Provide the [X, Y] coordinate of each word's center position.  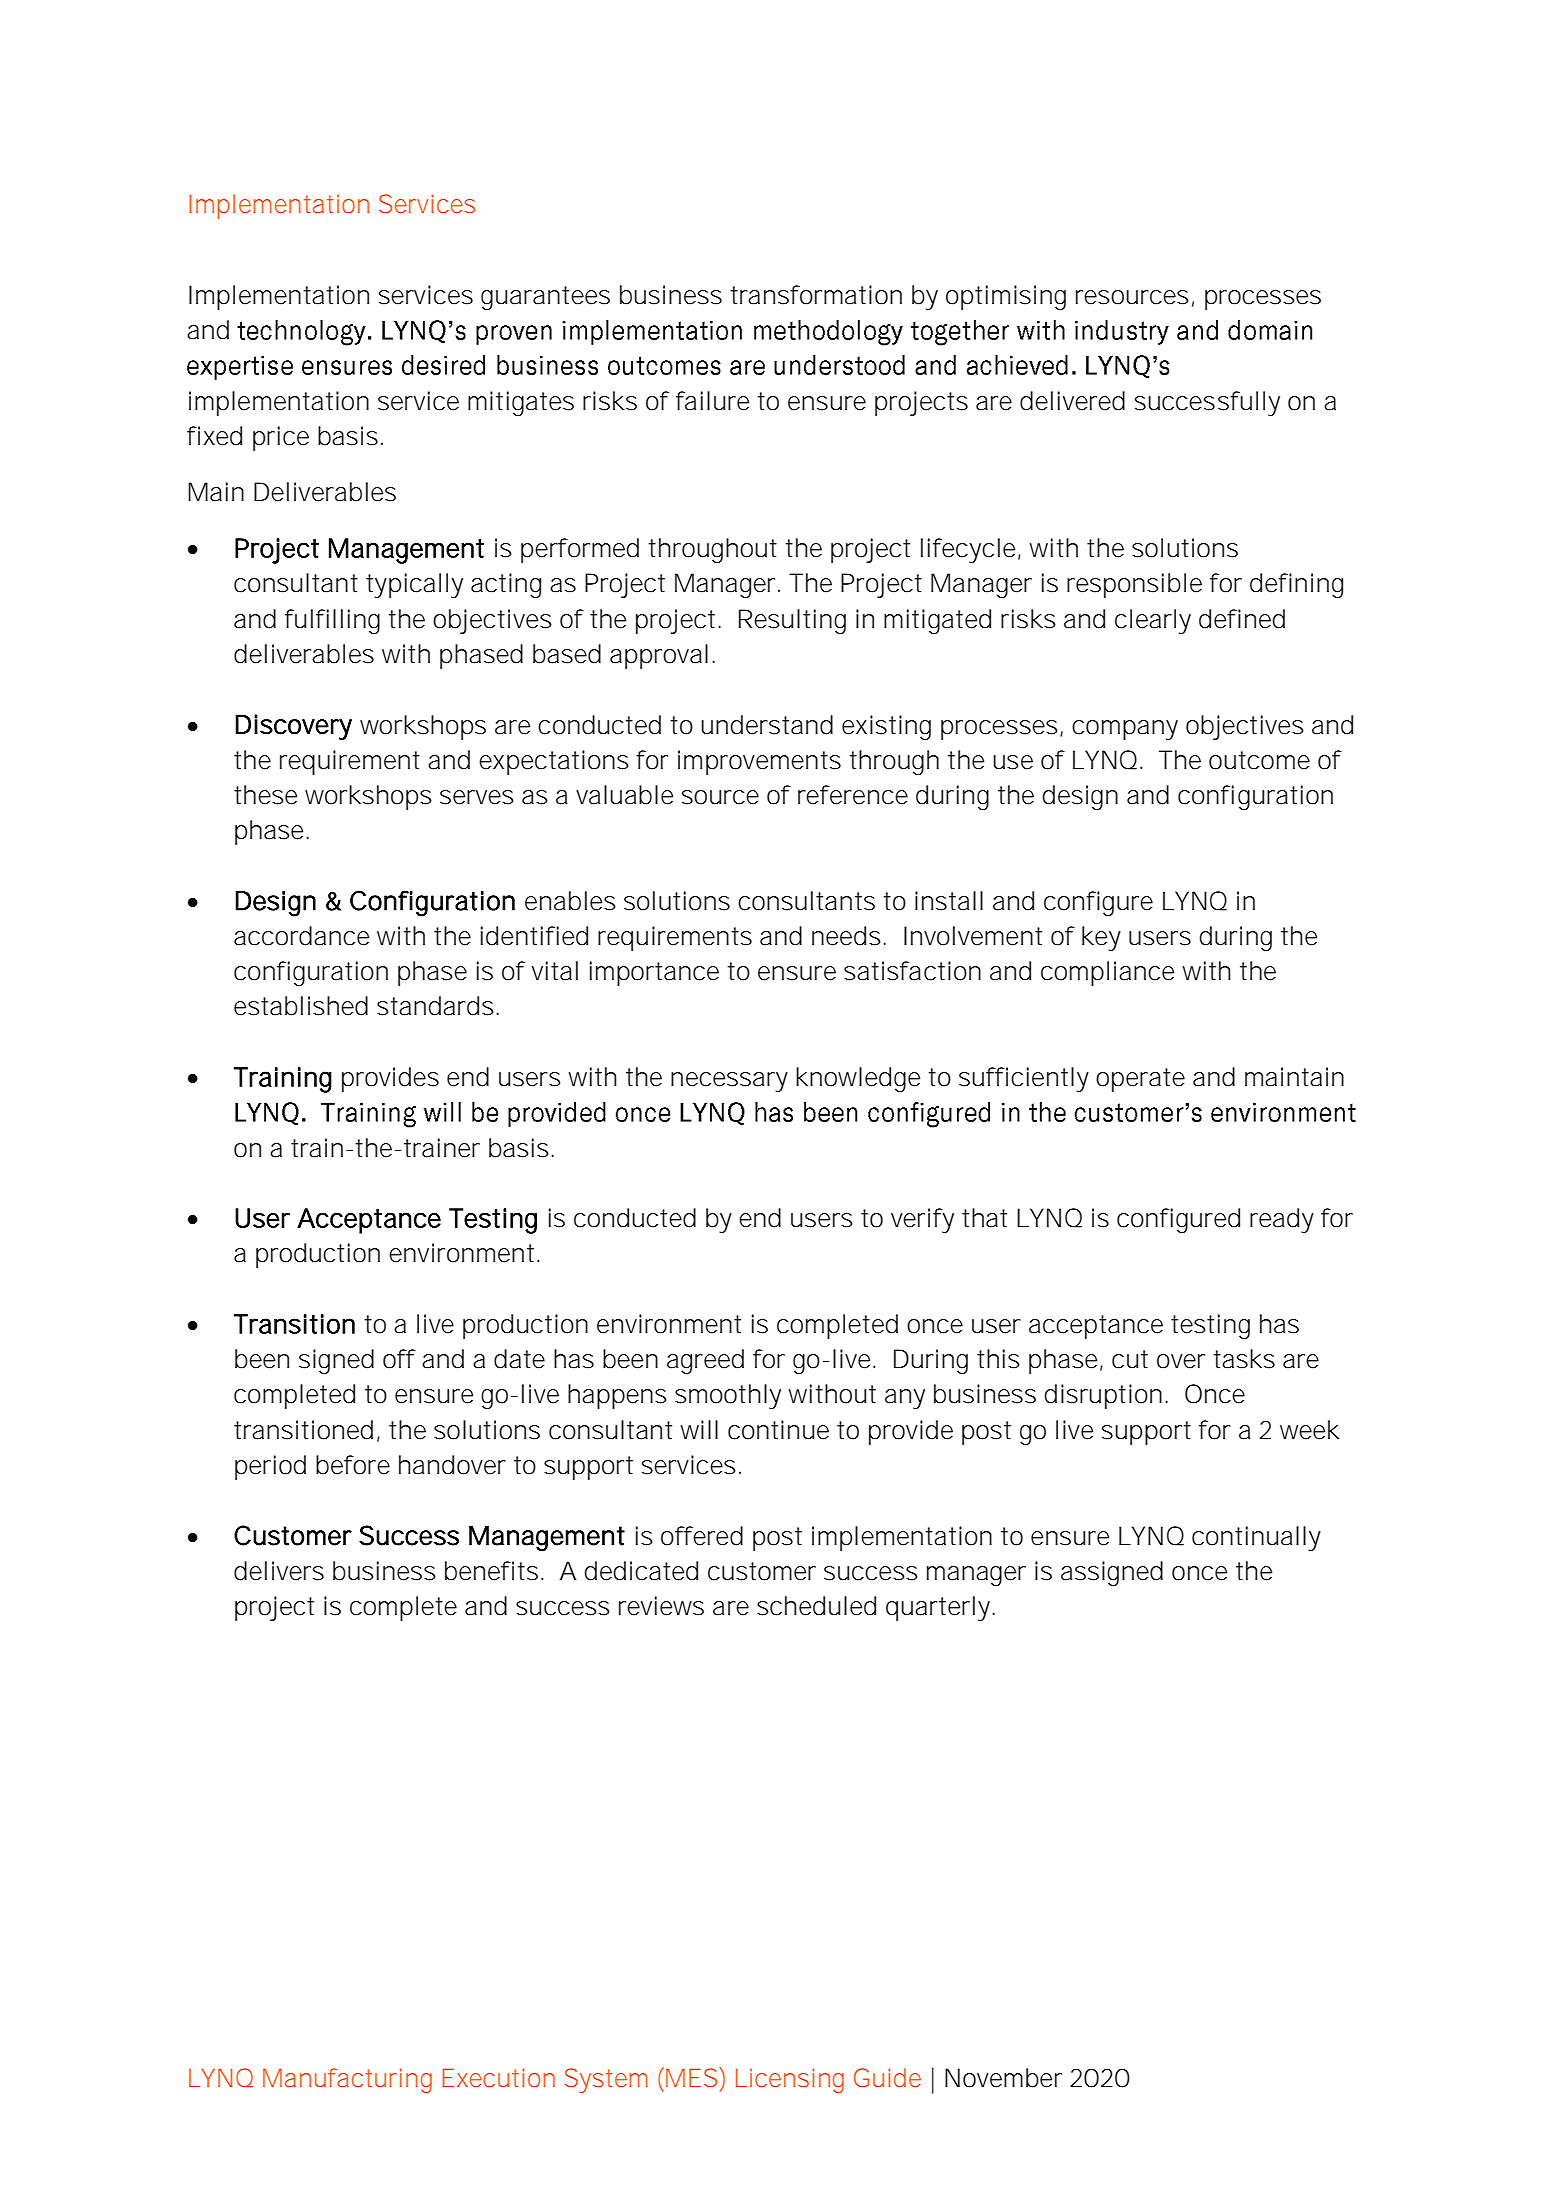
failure [712, 401]
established [301, 1006]
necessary [729, 1082]
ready [1282, 1220]
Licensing [790, 2080]
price [281, 438]
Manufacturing [347, 2080]
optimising [1006, 297]
